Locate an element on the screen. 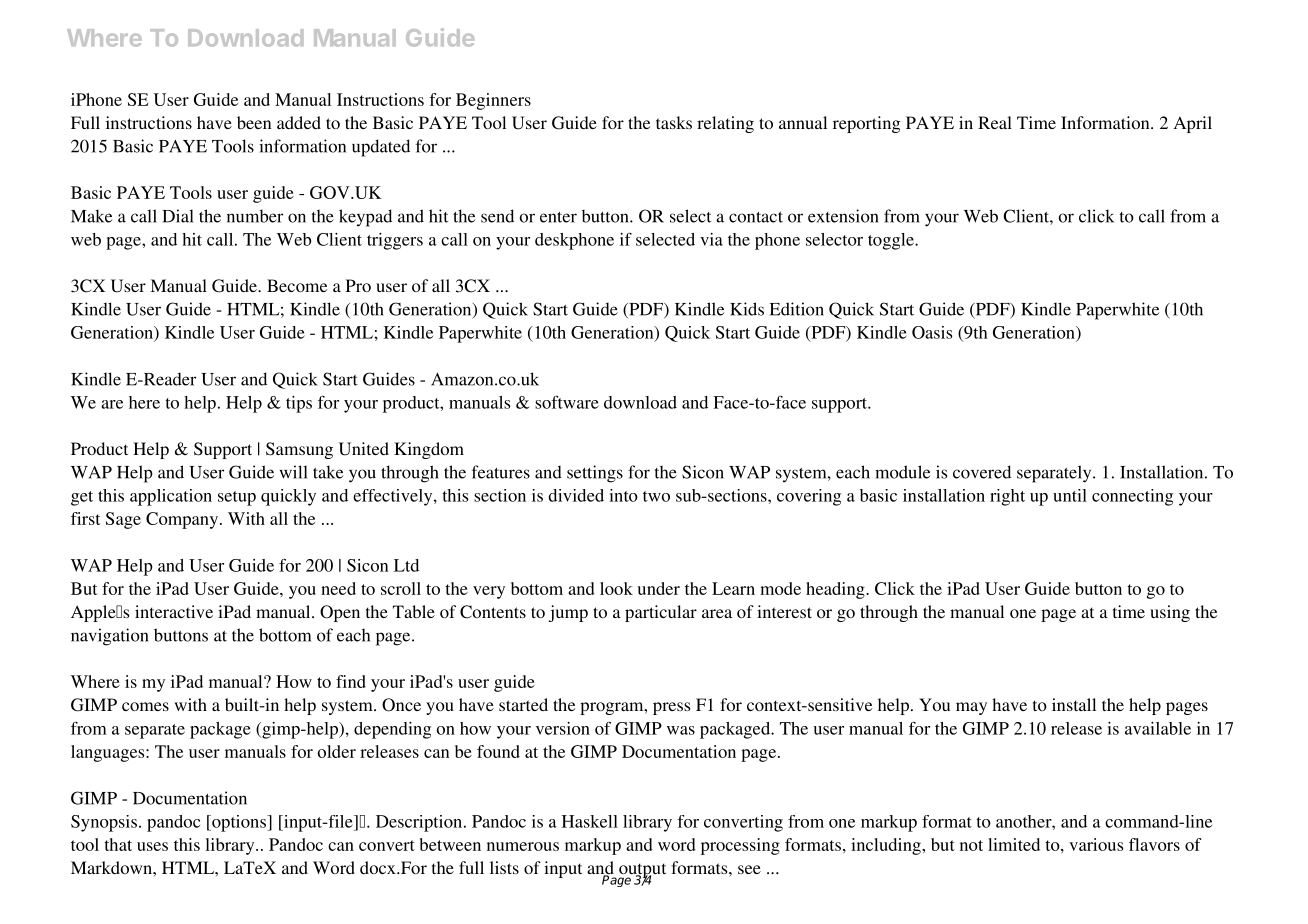 The height and width of the screenshot is (924, 1308). output is located at coordinates (642, 872).
